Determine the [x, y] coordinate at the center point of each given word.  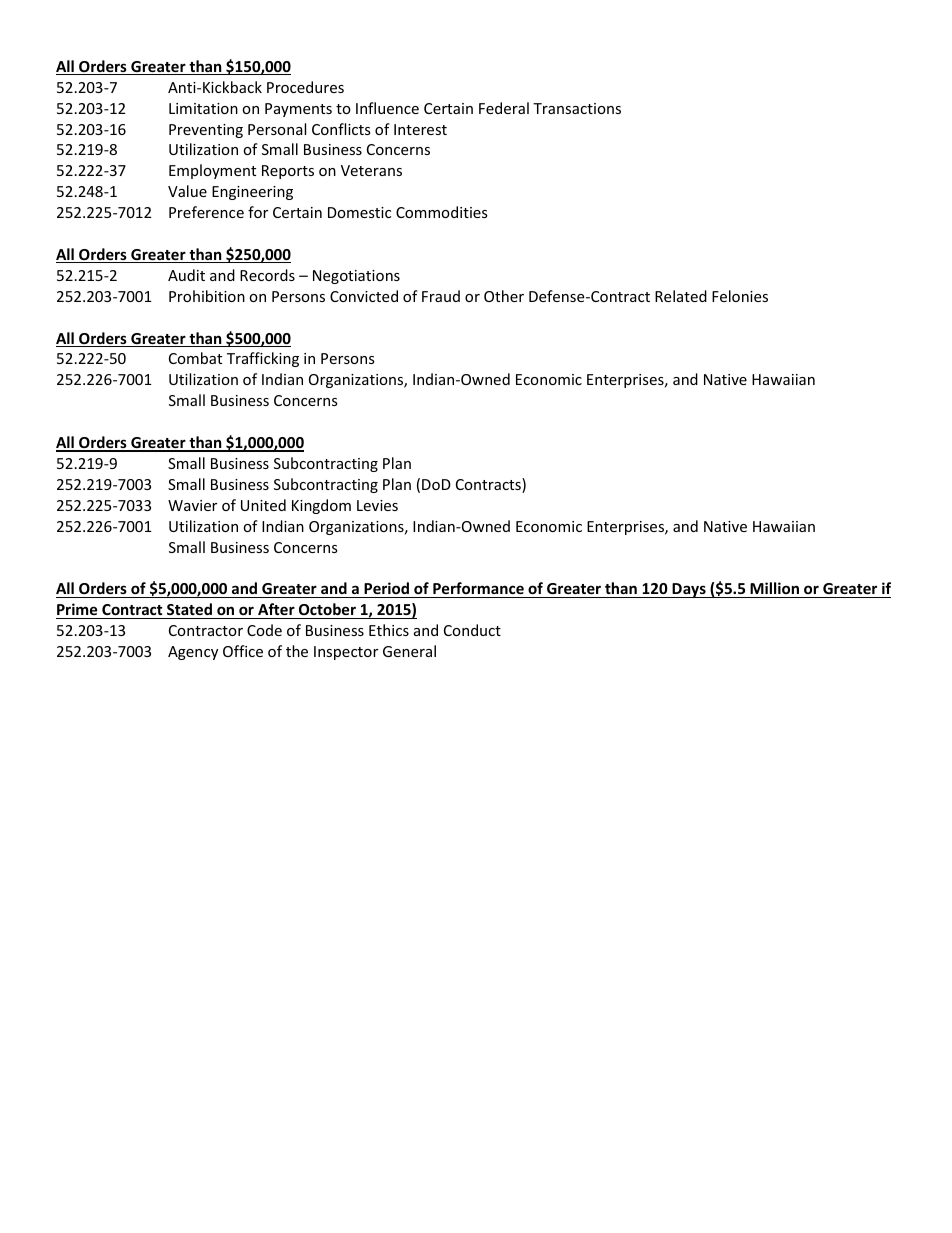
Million [774, 590]
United [263, 505]
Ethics [389, 630]
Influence [387, 108]
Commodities [442, 212]
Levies [377, 505]
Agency [193, 653]
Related [681, 296]
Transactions [577, 108]
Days [689, 590]
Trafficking [263, 359]
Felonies [740, 296]
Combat [195, 358]
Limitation [203, 108]
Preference [206, 212]
